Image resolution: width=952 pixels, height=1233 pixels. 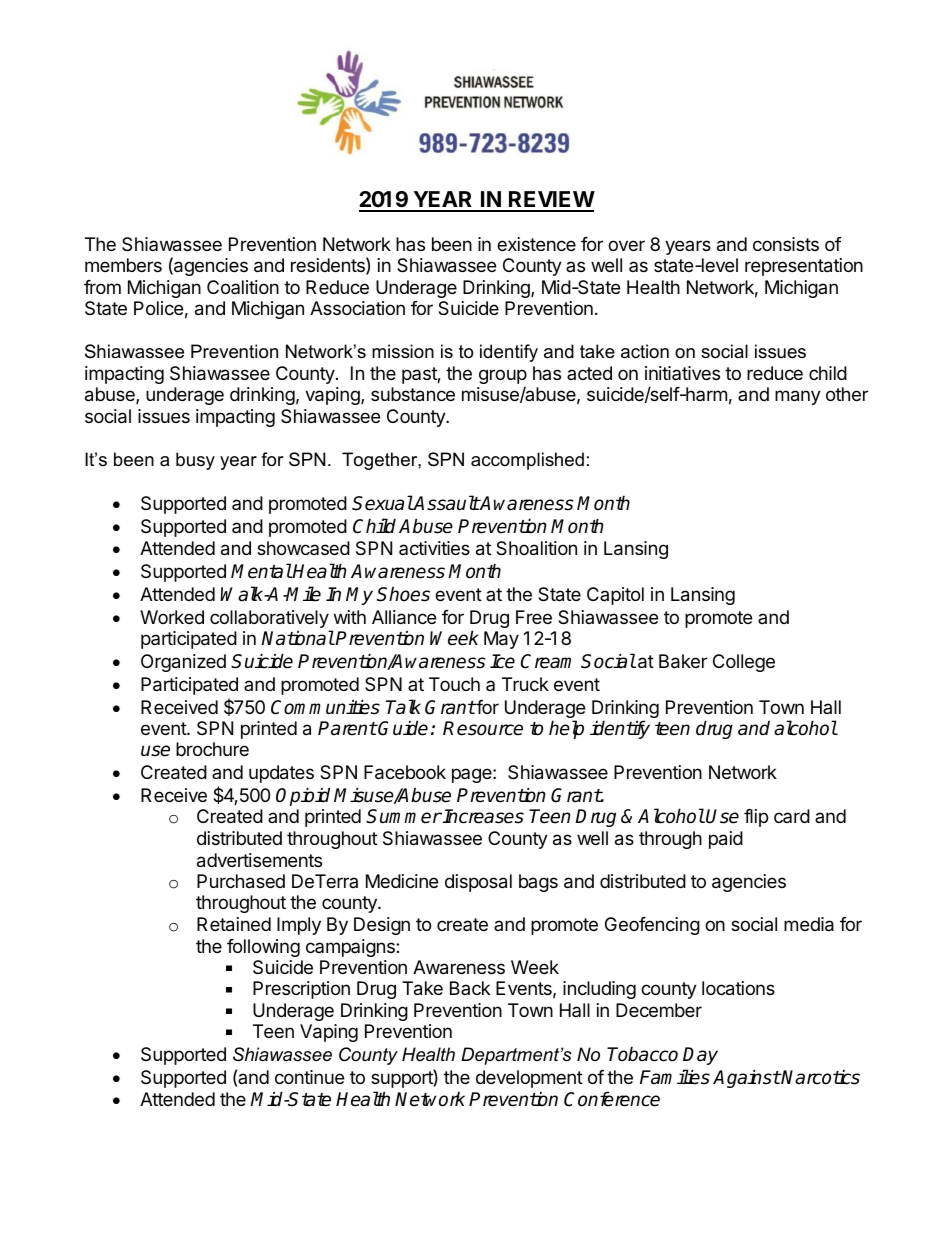 I want to click on Against, so click(x=747, y=1078).
